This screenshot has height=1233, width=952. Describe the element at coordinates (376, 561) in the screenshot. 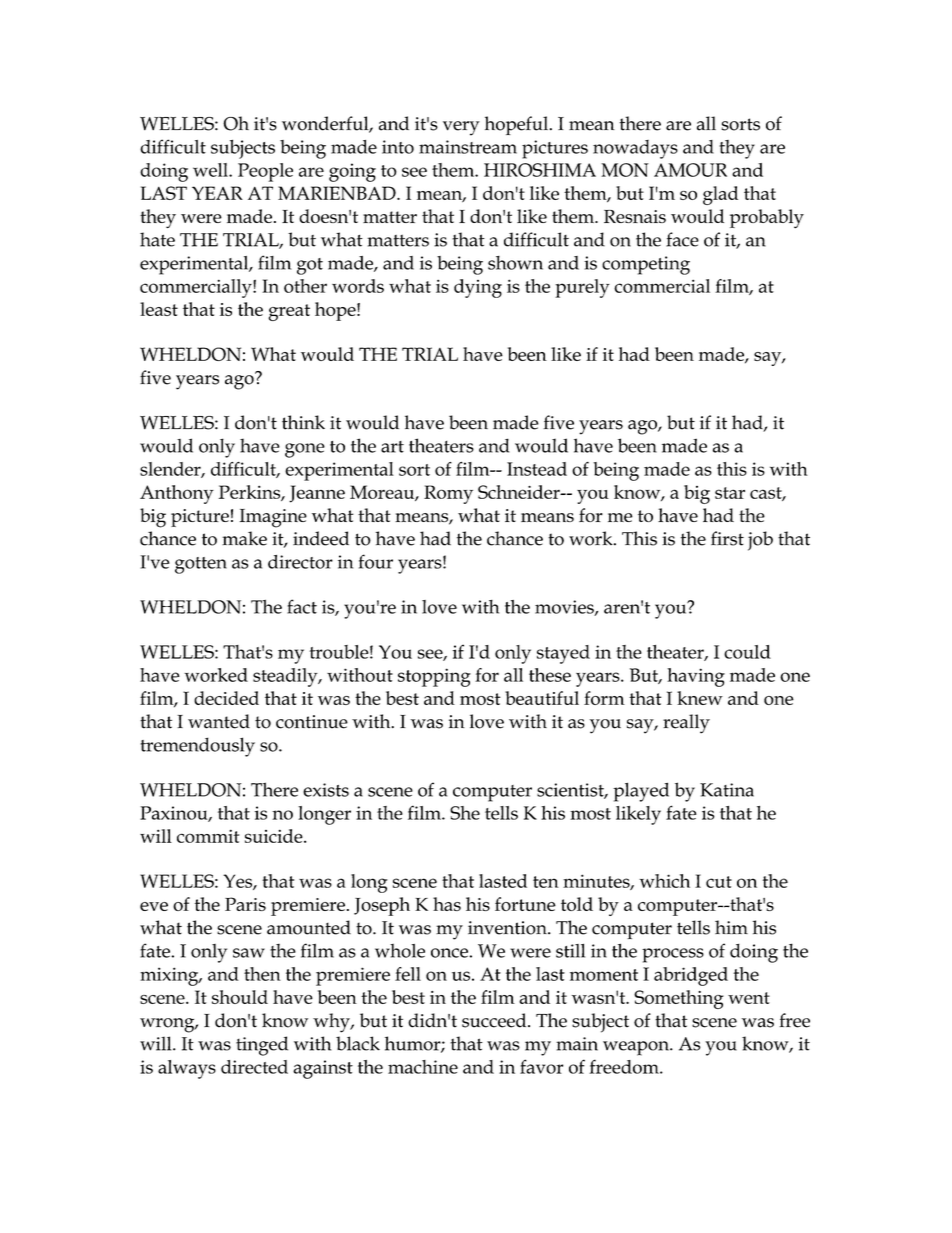

I see `four` at that location.
